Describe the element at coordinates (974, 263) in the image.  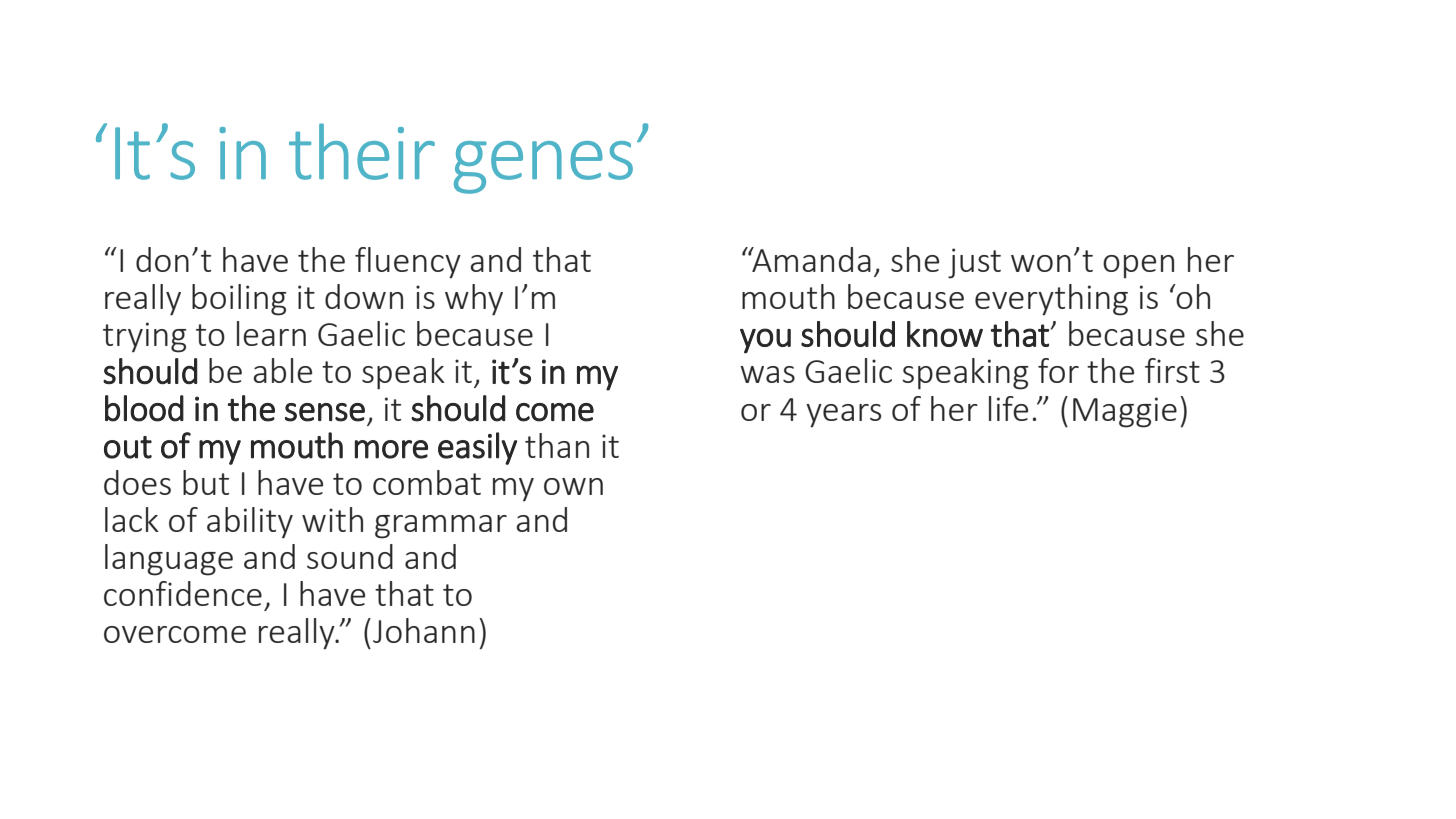
I see `just` at that location.
